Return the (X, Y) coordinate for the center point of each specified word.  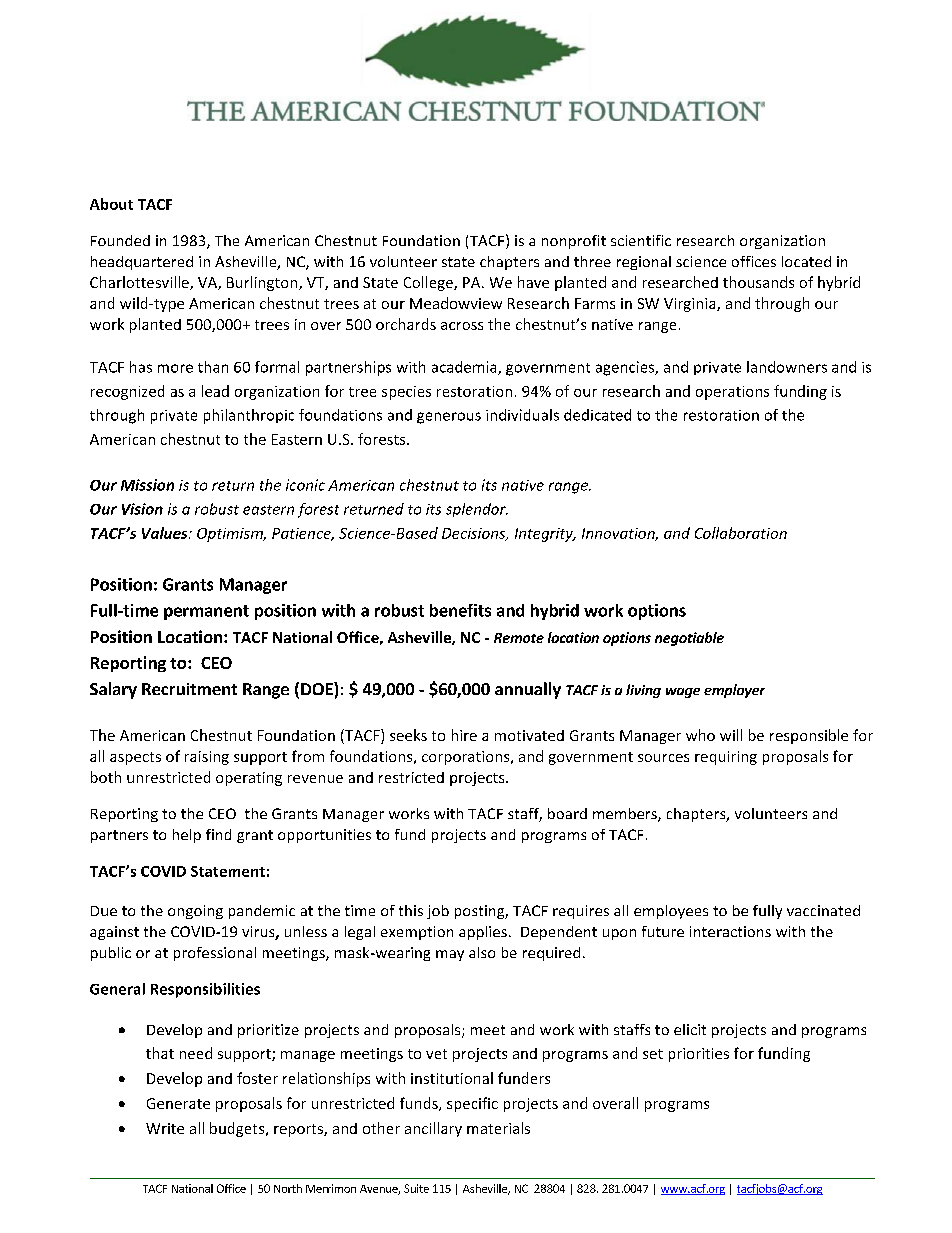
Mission (147, 485)
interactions (730, 931)
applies (483, 933)
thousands (758, 282)
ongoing (195, 912)
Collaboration (741, 533)
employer (734, 691)
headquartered (142, 263)
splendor (477, 510)
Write (165, 1128)
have (533, 282)
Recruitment (189, 689)
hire (464, 735)
